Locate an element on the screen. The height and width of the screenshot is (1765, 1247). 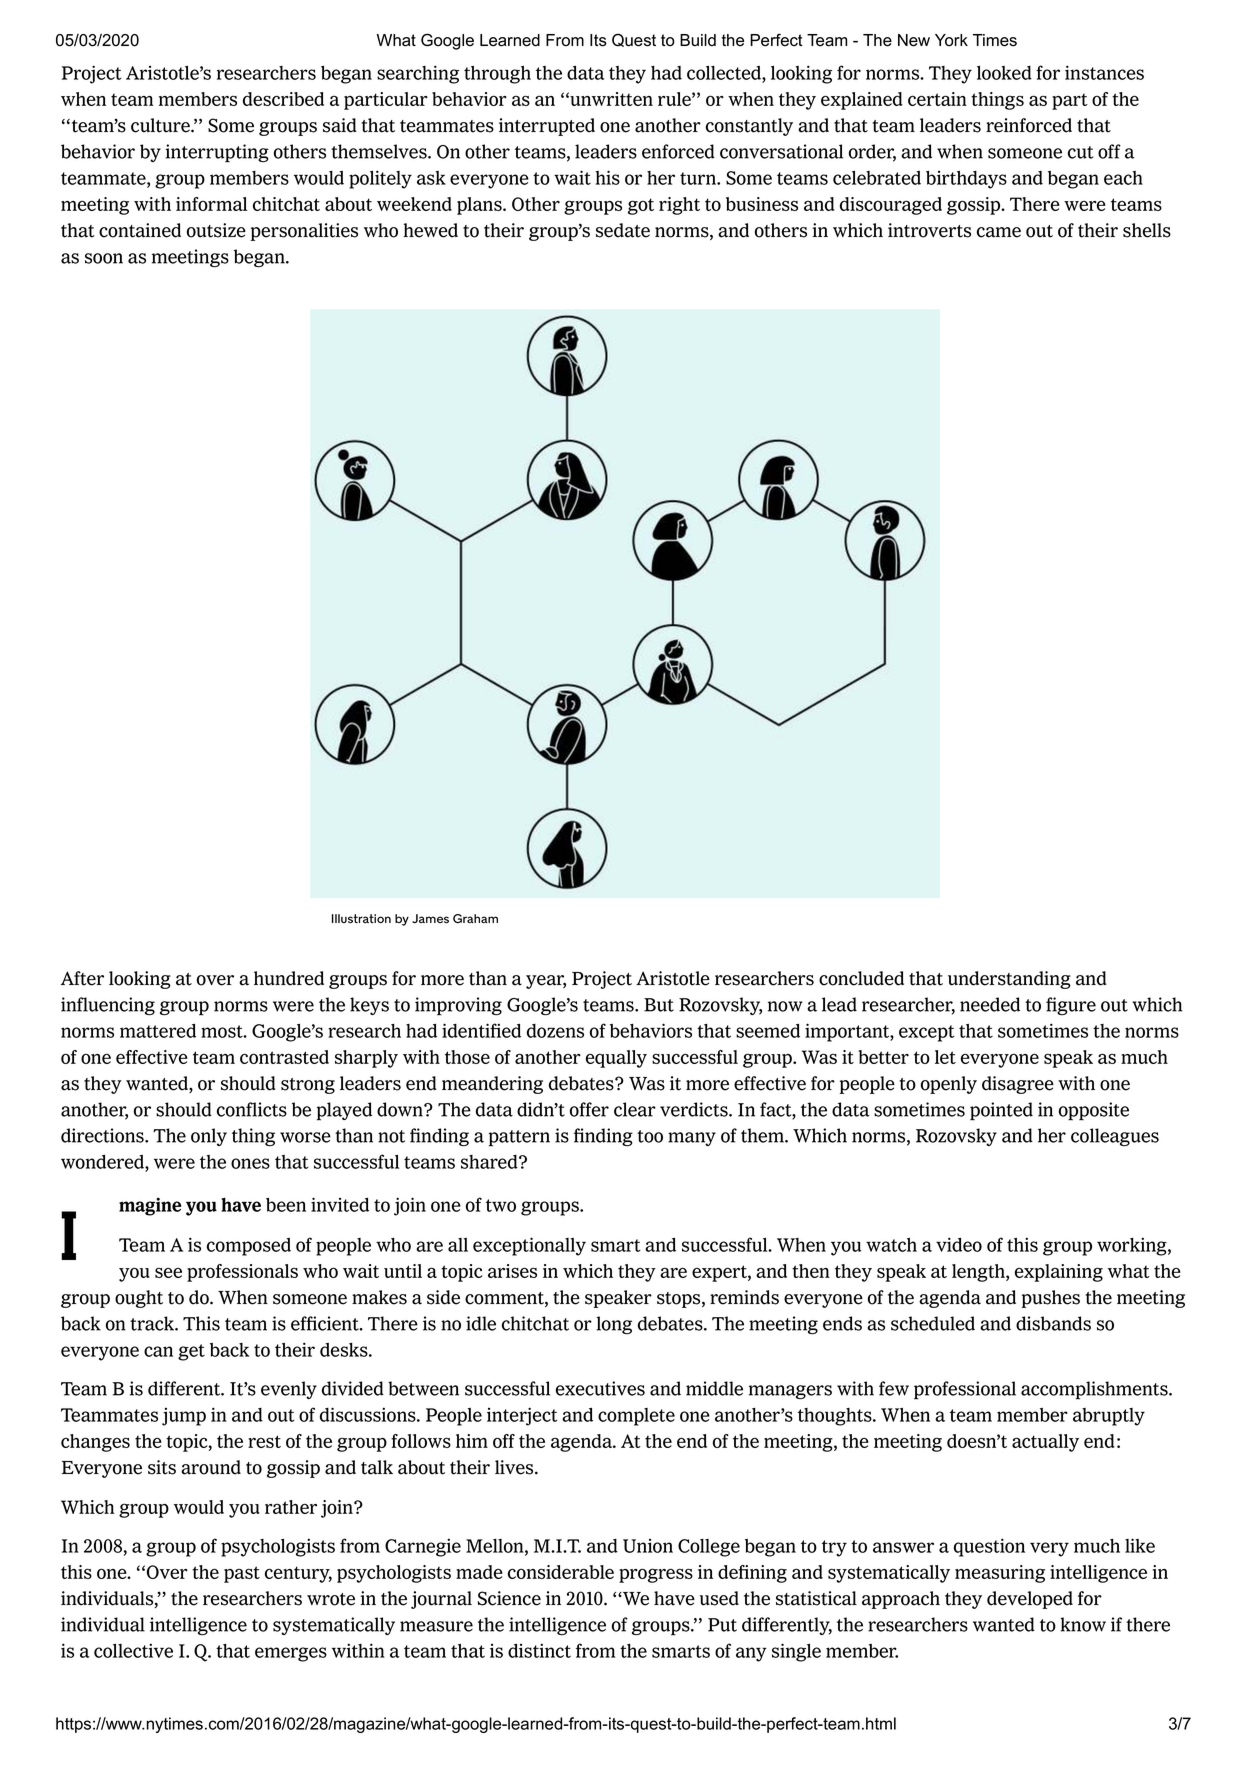
progress is located at coordinates (656, 1575).
